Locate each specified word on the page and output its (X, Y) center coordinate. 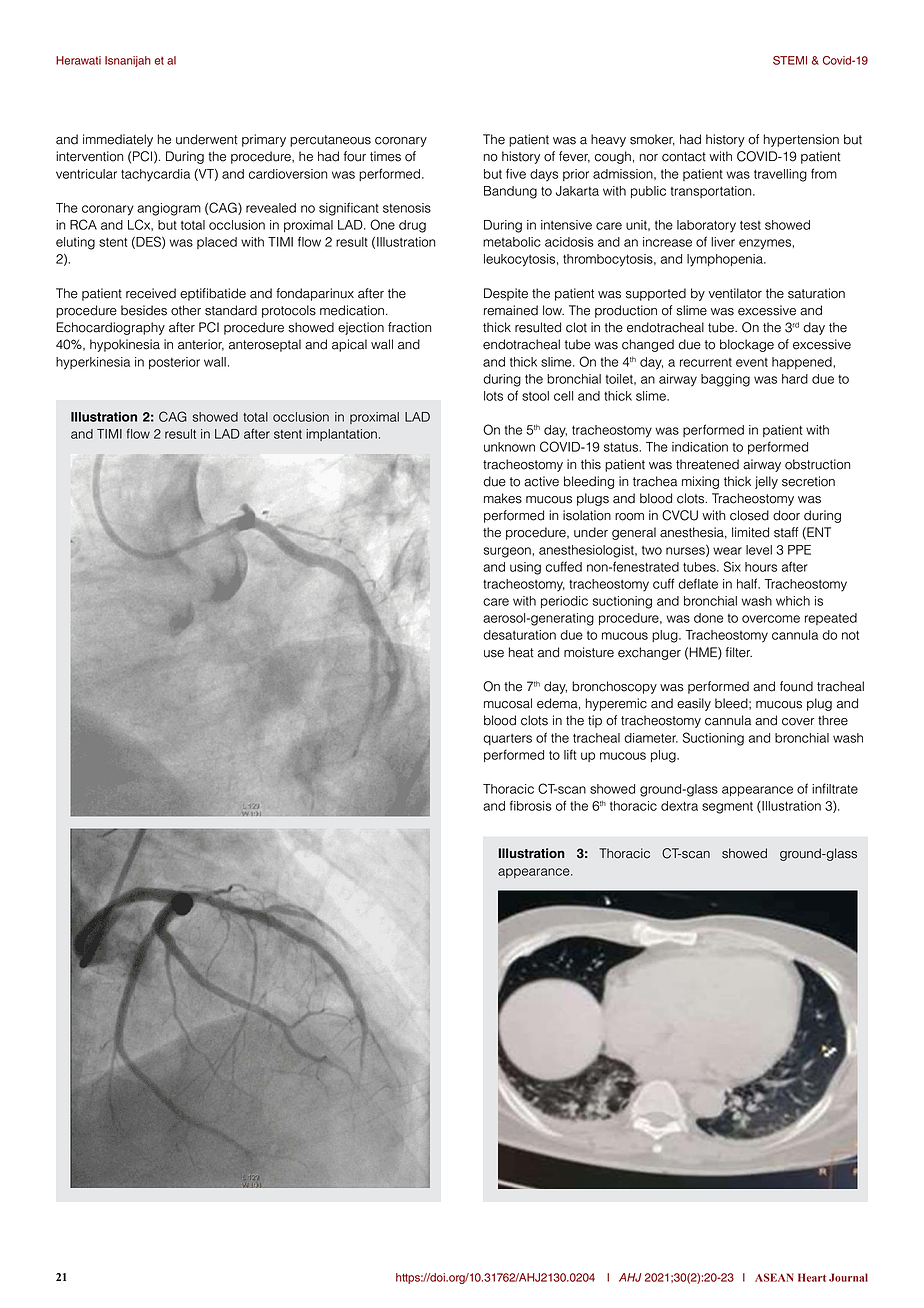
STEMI (790, 60)
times (385, 156)
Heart (812, 1277)
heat (521, 652)
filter (738, 652)
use (494, 654)
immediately (118, 140)
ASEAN (774, 1277)
